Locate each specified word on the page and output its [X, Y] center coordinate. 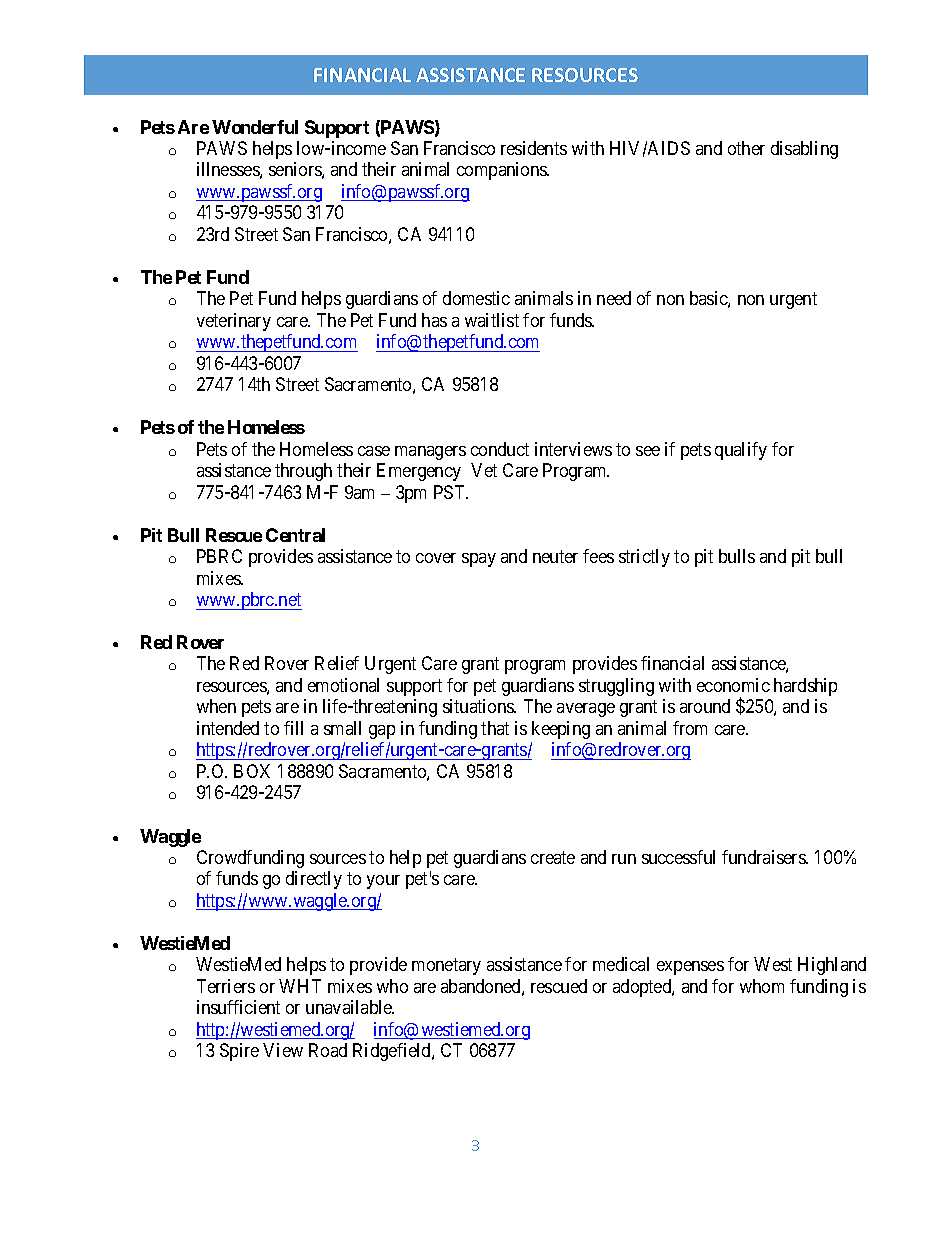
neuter [555, 556]
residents [534, 148]
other [746, 148]
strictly [644, 558]
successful [678, 857]
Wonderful [255, 127]
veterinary [234, 322]
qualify [741, 451]
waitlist [492, 320]
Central [295, 535]
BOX [252, 771]
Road [328, 1050]
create [553, 857]
